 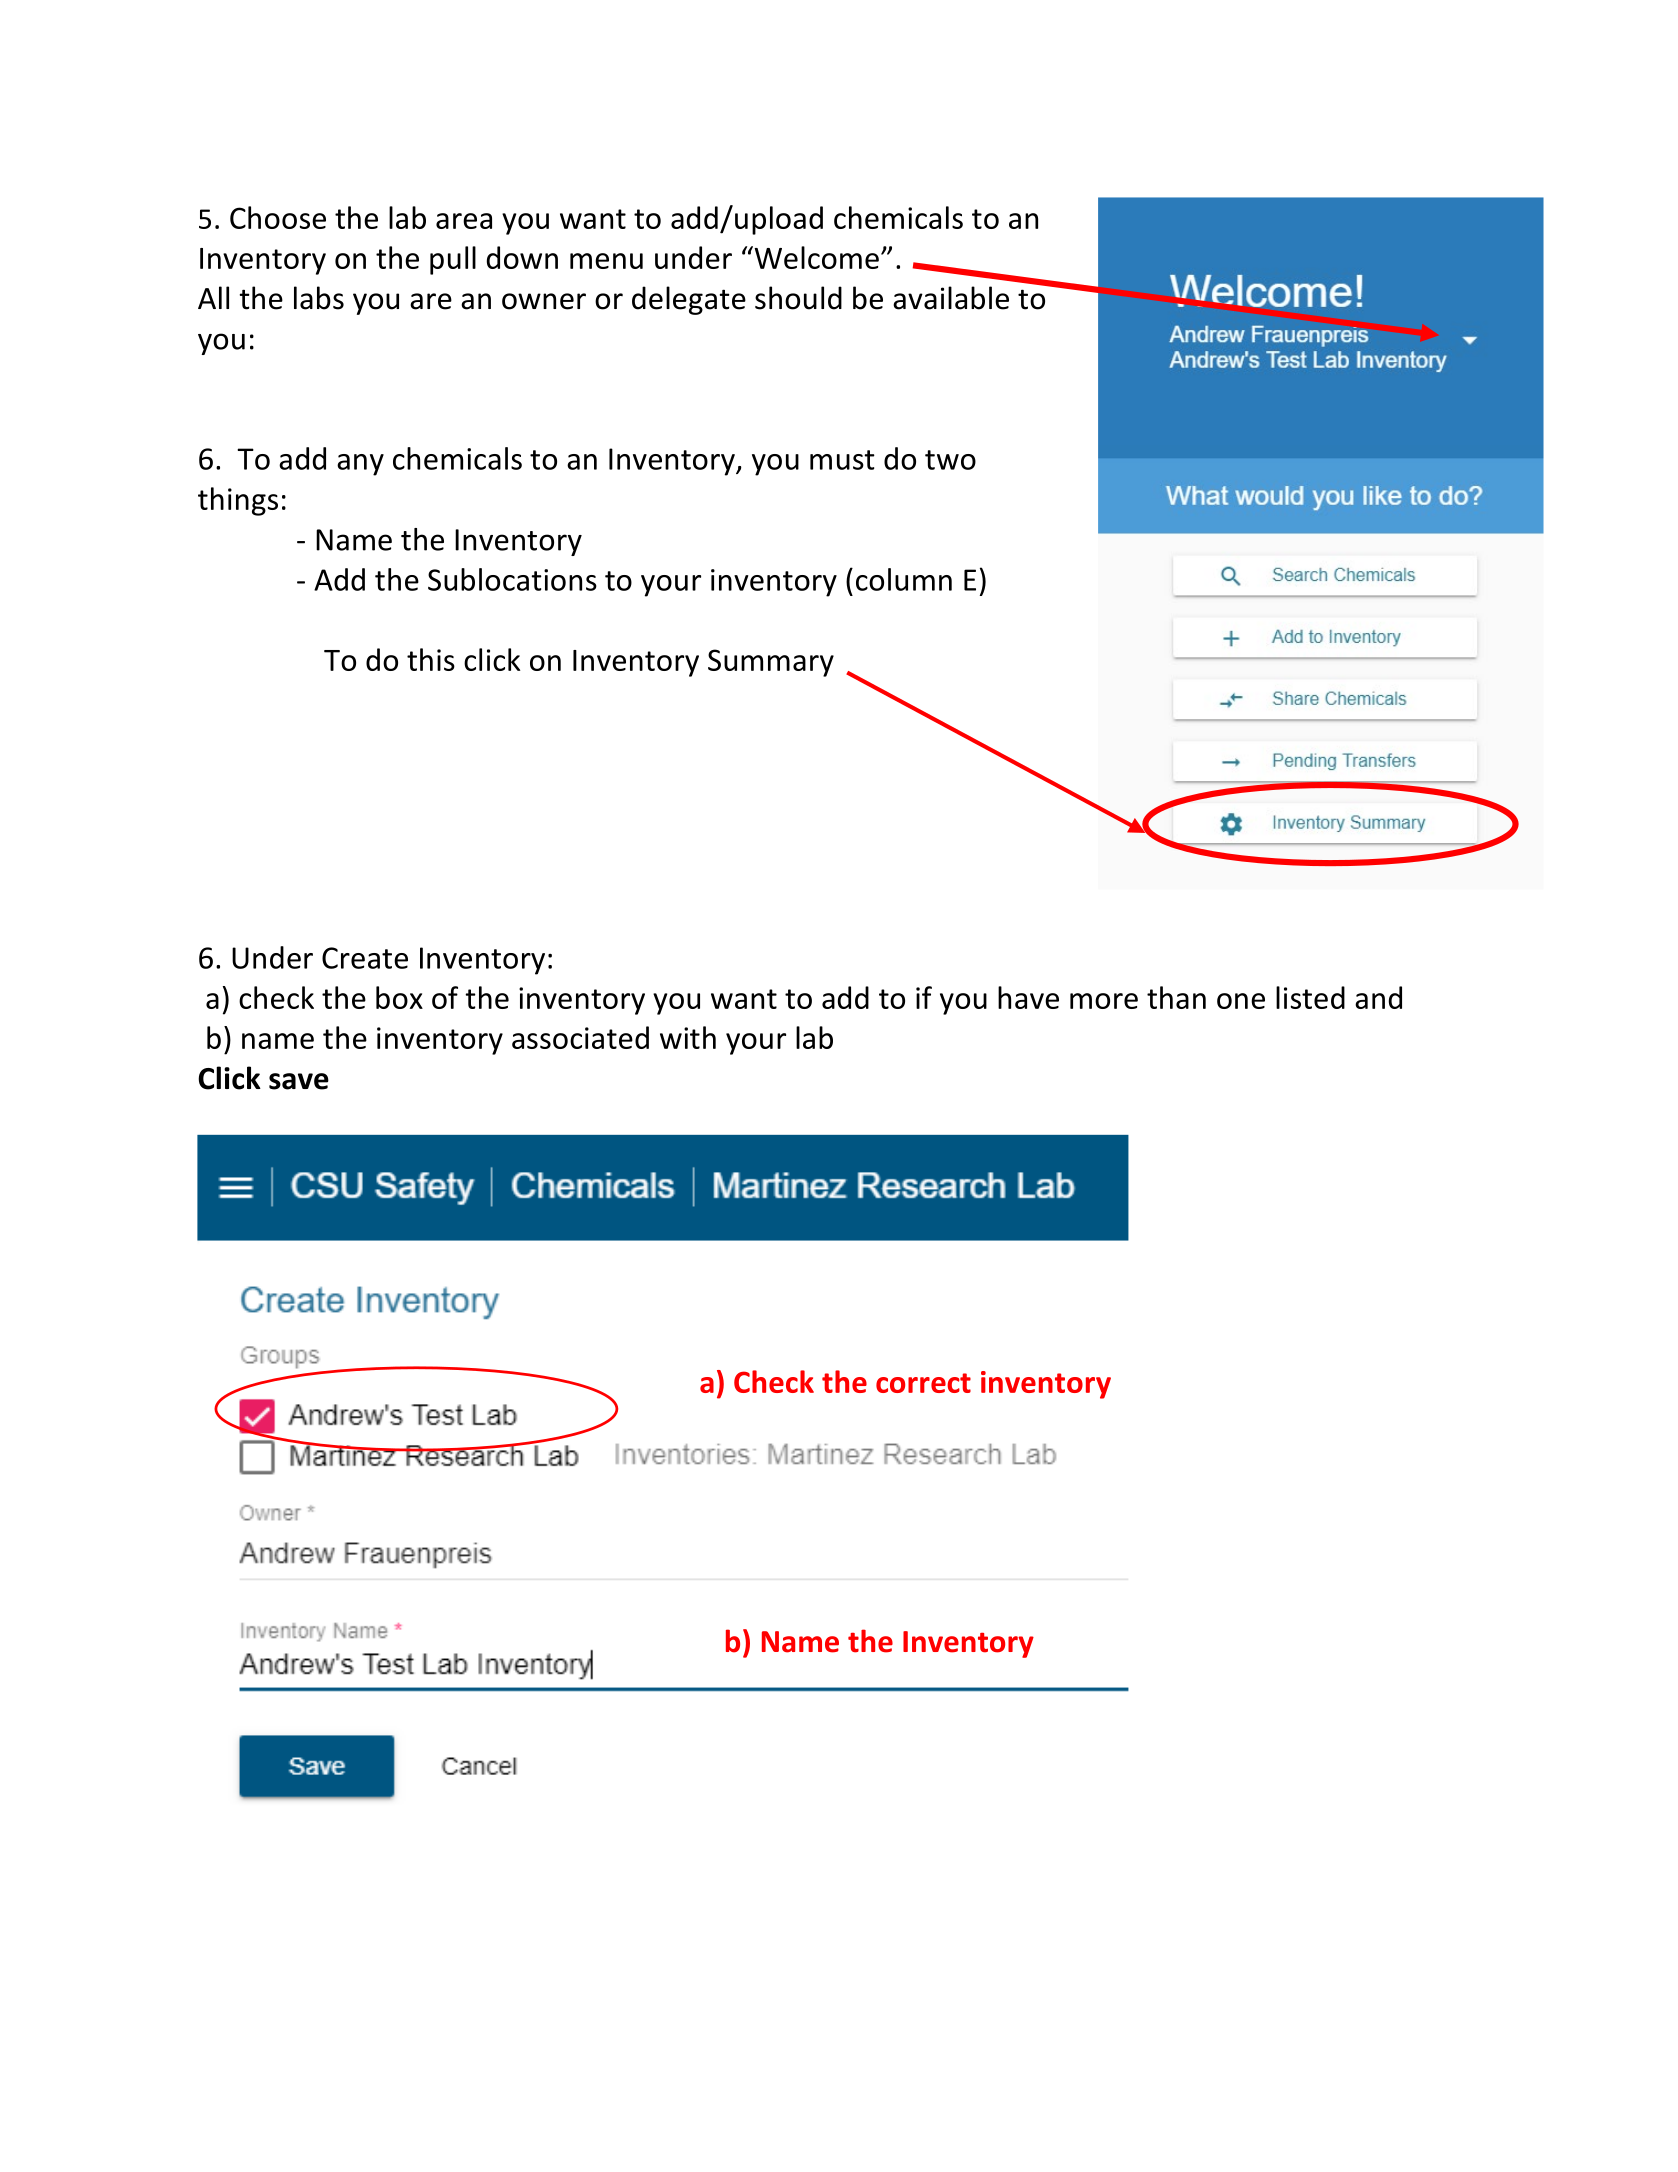 What do you see at coordinates (1176, 997) in the document?
I see `than` at bounding box center [1176, 997].
